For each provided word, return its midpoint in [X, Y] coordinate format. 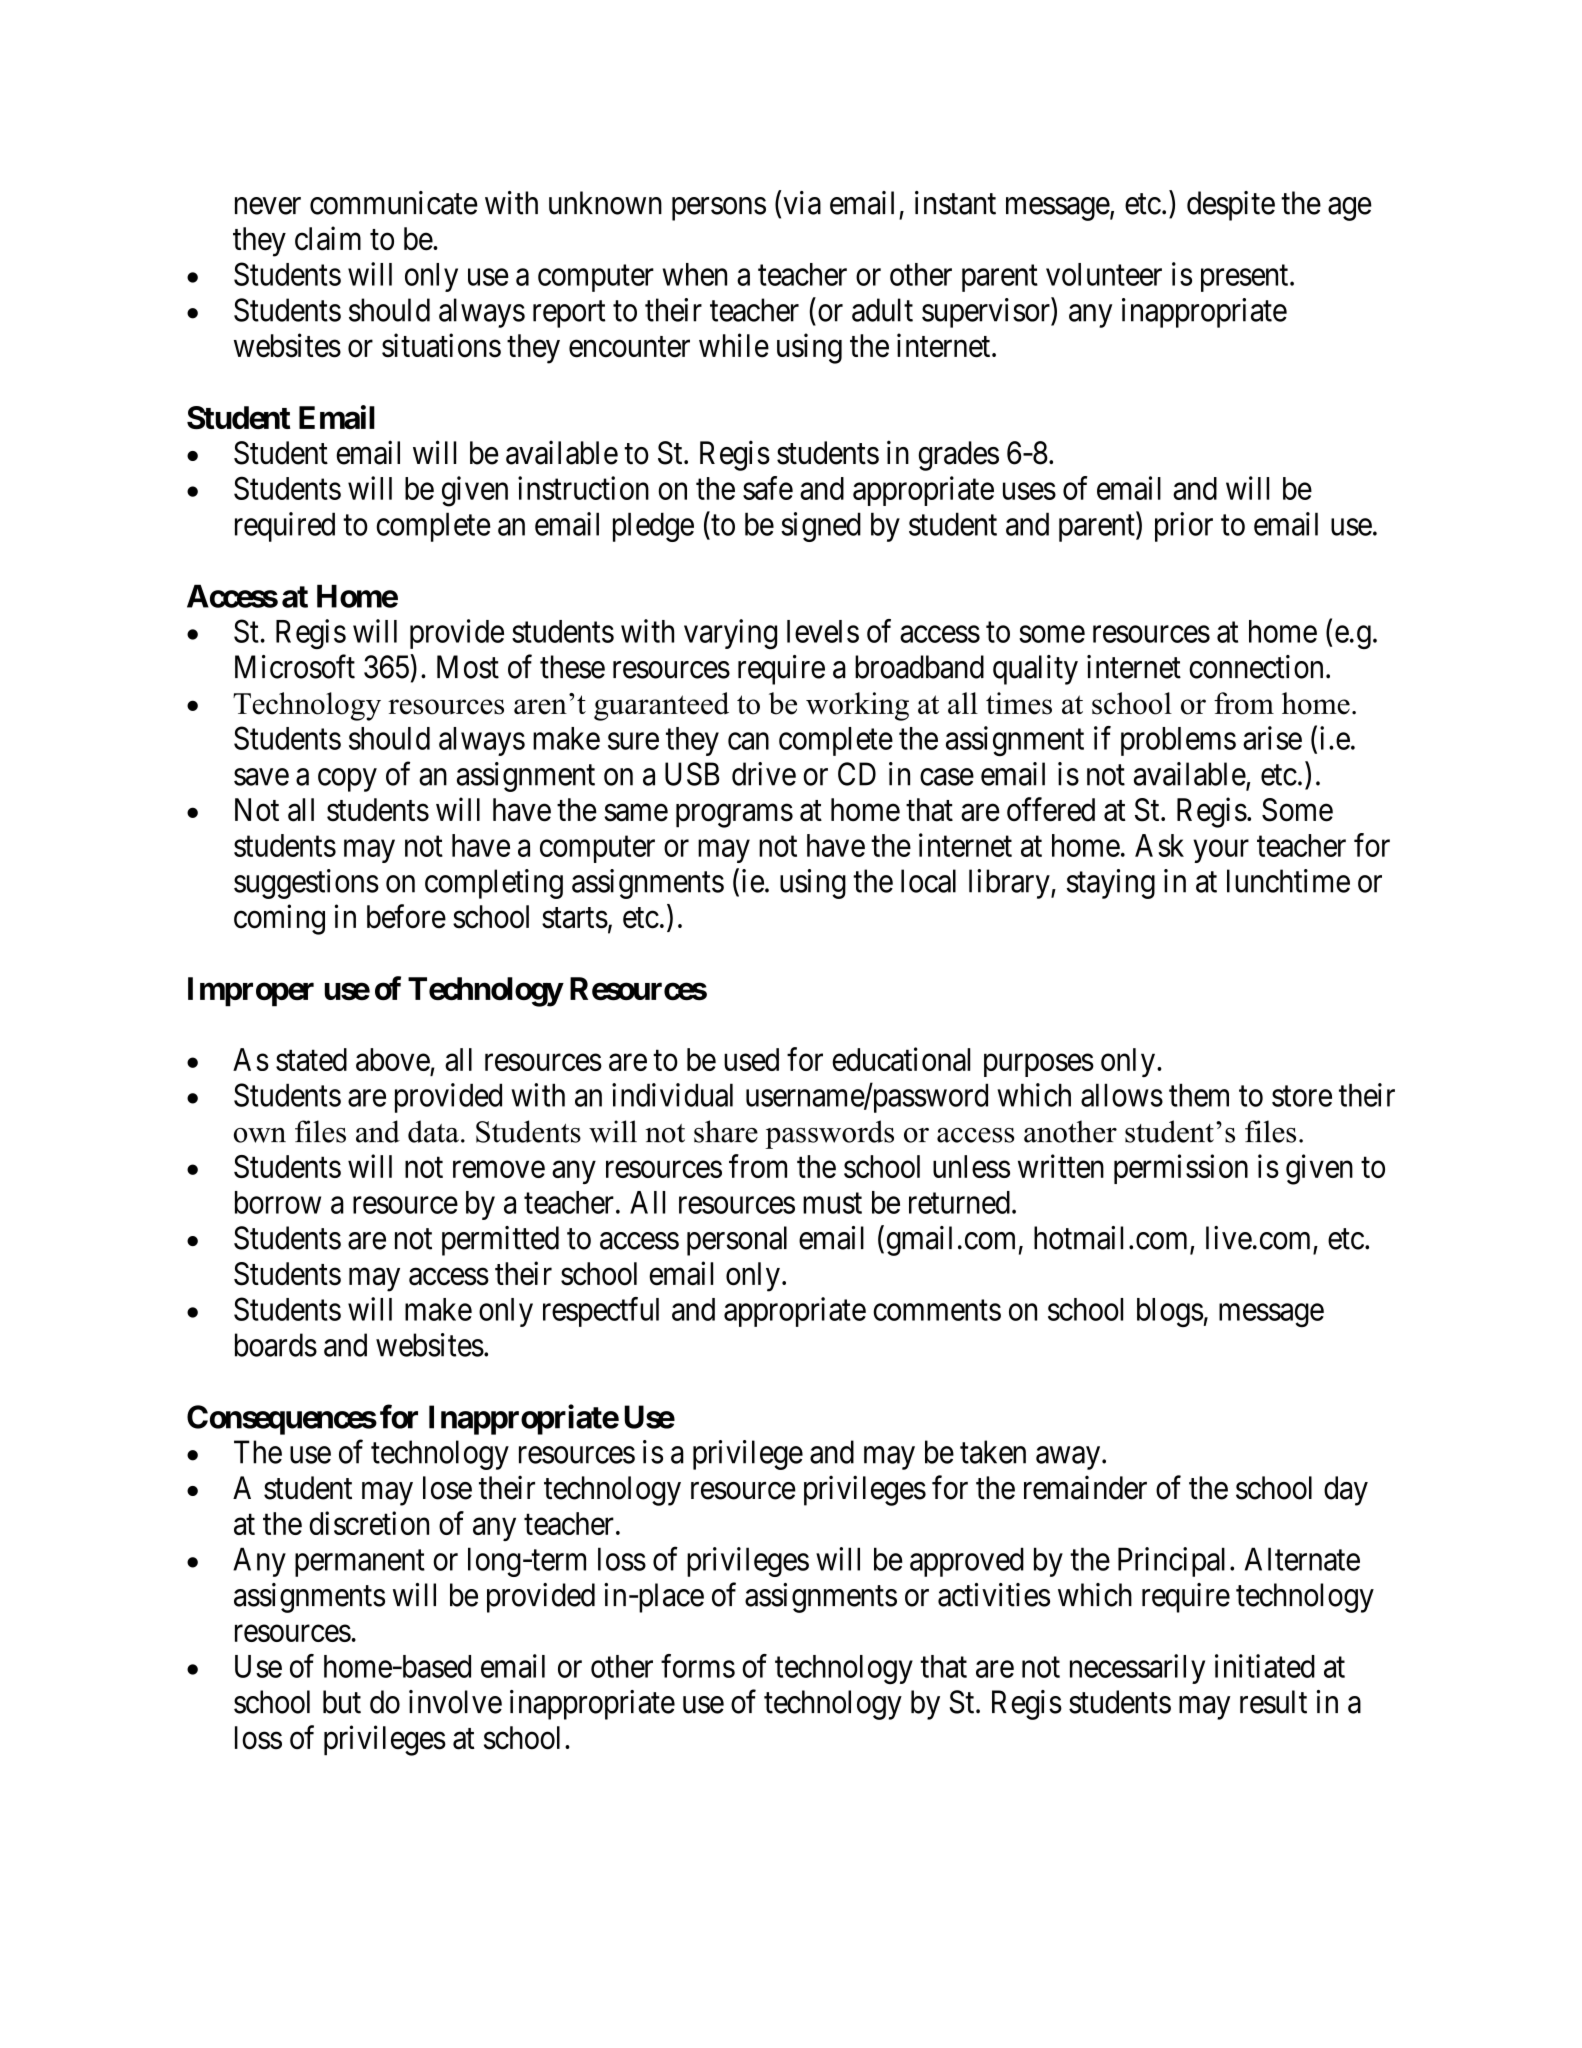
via [802, 203]
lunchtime [1288, 881]
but [342, 1702]
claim [328, 238]
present [1246, 278]
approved [967, 1562]
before [406, 916]
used [751, 1059]
